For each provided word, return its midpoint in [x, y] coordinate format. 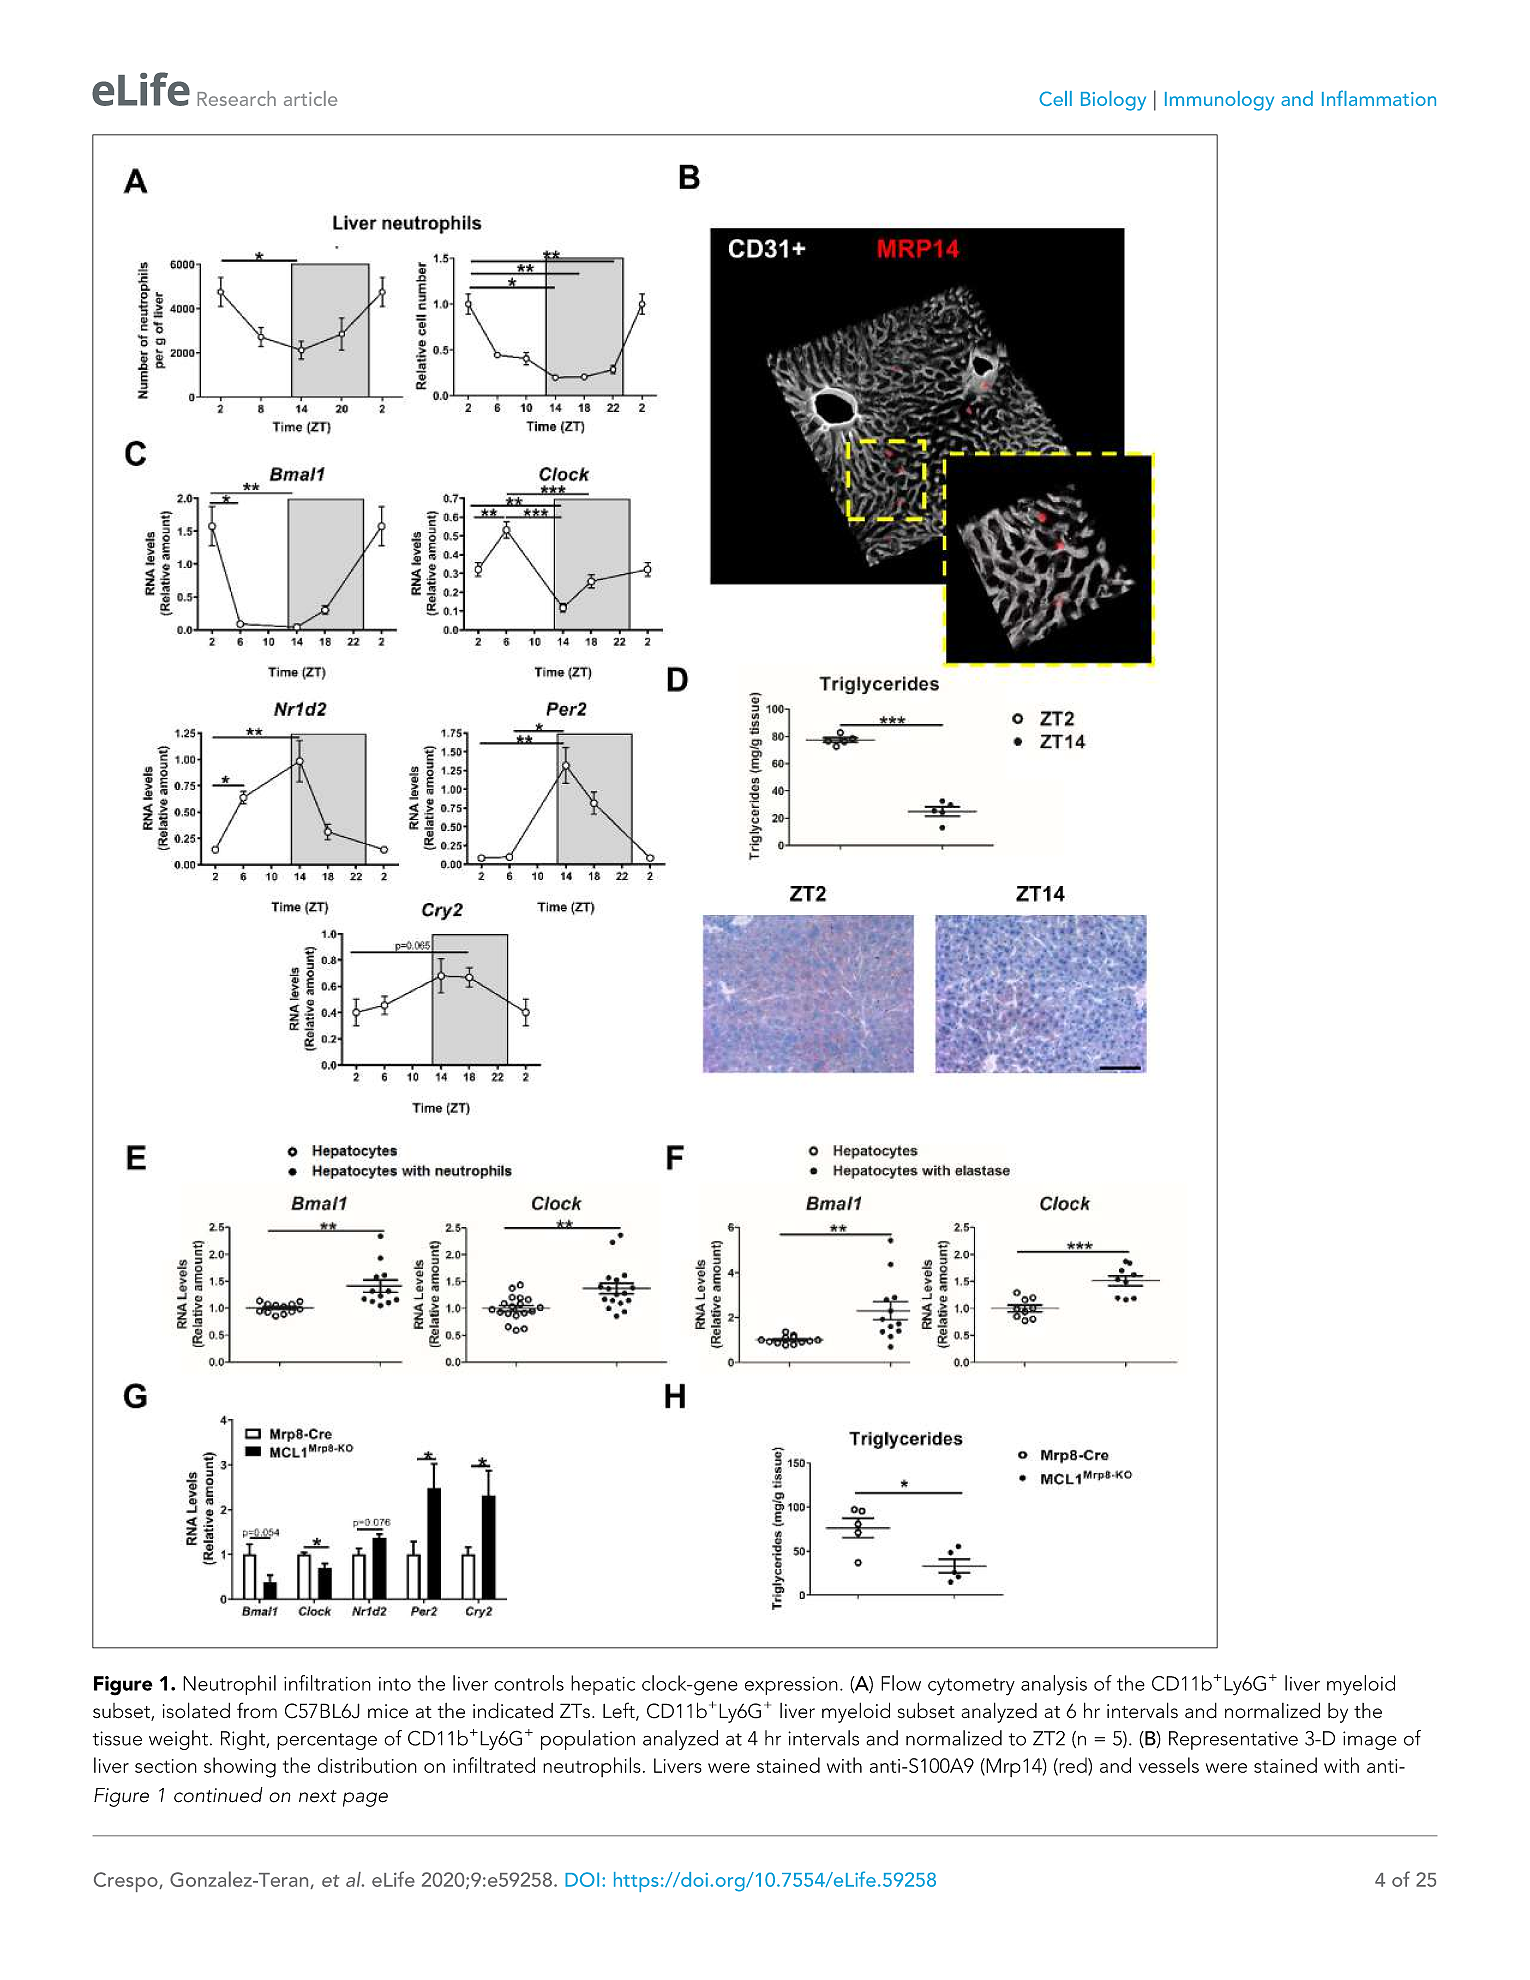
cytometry [971, 1687]
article [310, 98]
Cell [1055, 98]
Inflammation [1379, 98]
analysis [1054, 1685]
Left [620, 1711]
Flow [901, 1683]
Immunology [1219, 101]
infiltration [327, 1683]
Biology [1113, 101]
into [395, 1684]
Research [236, 98]
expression [791, 1685]
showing [240, 1767]
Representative [1233, 1740]
